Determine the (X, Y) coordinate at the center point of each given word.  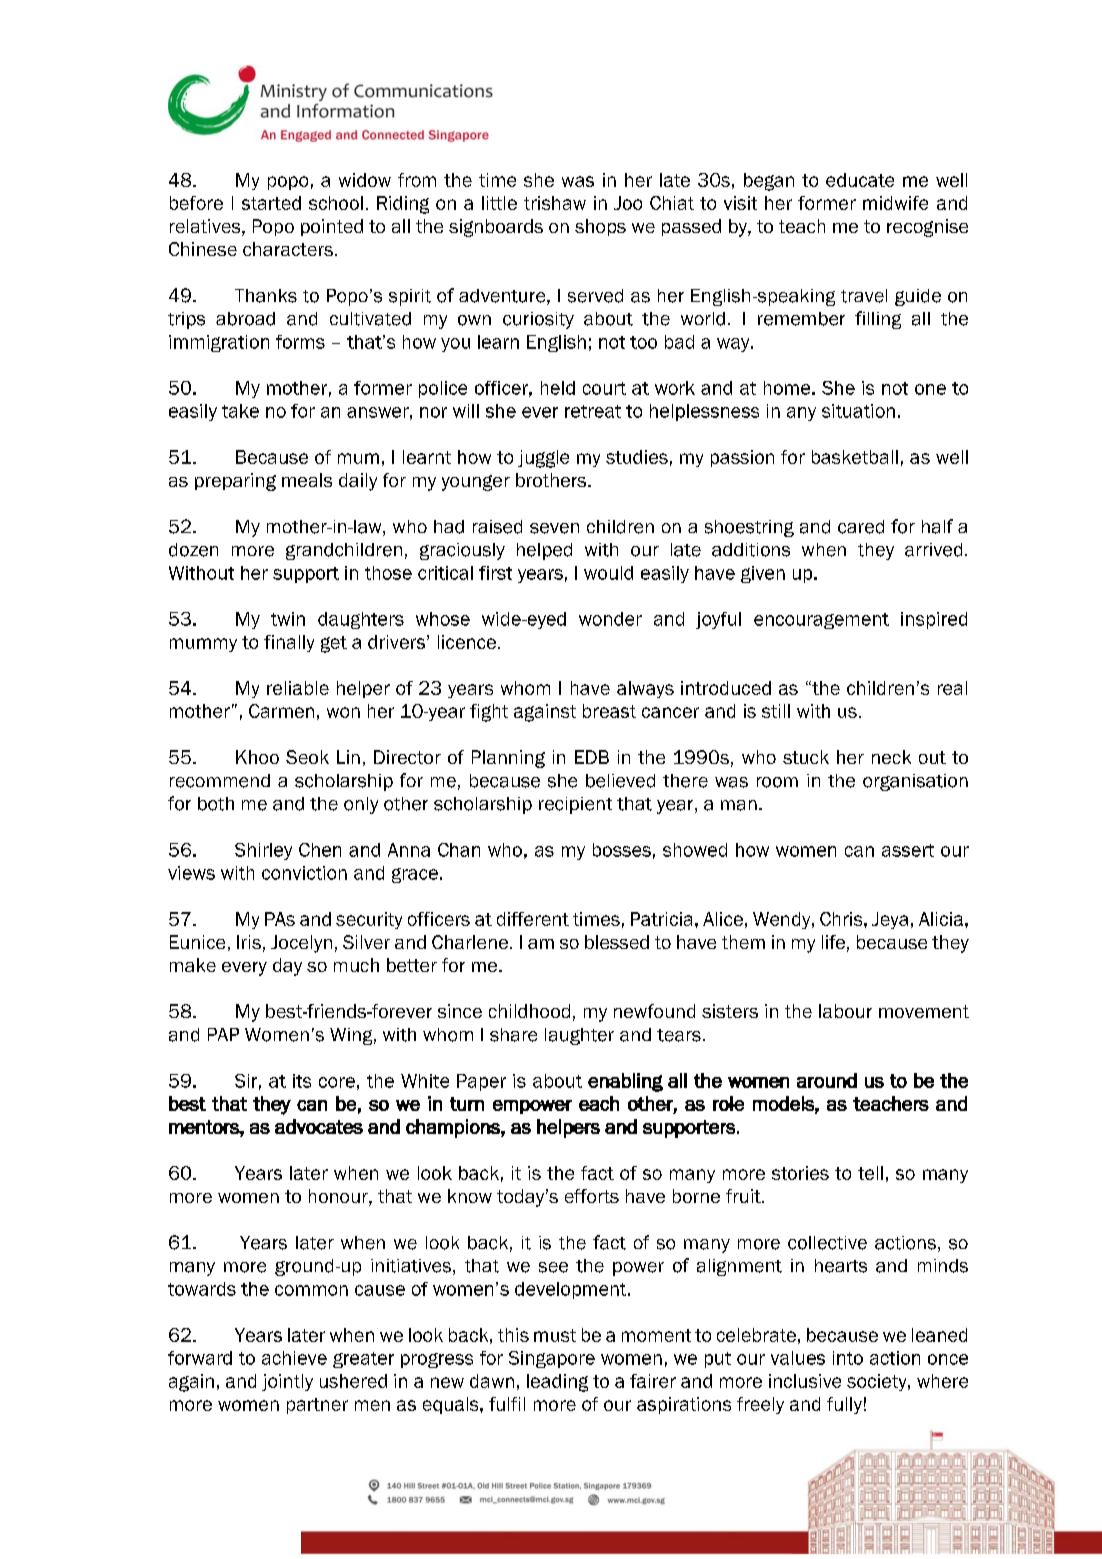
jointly (287, 1382)
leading (557, 1383)
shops (600, 227)
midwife (895, 203)
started (271, 203)
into (848, 1358)
